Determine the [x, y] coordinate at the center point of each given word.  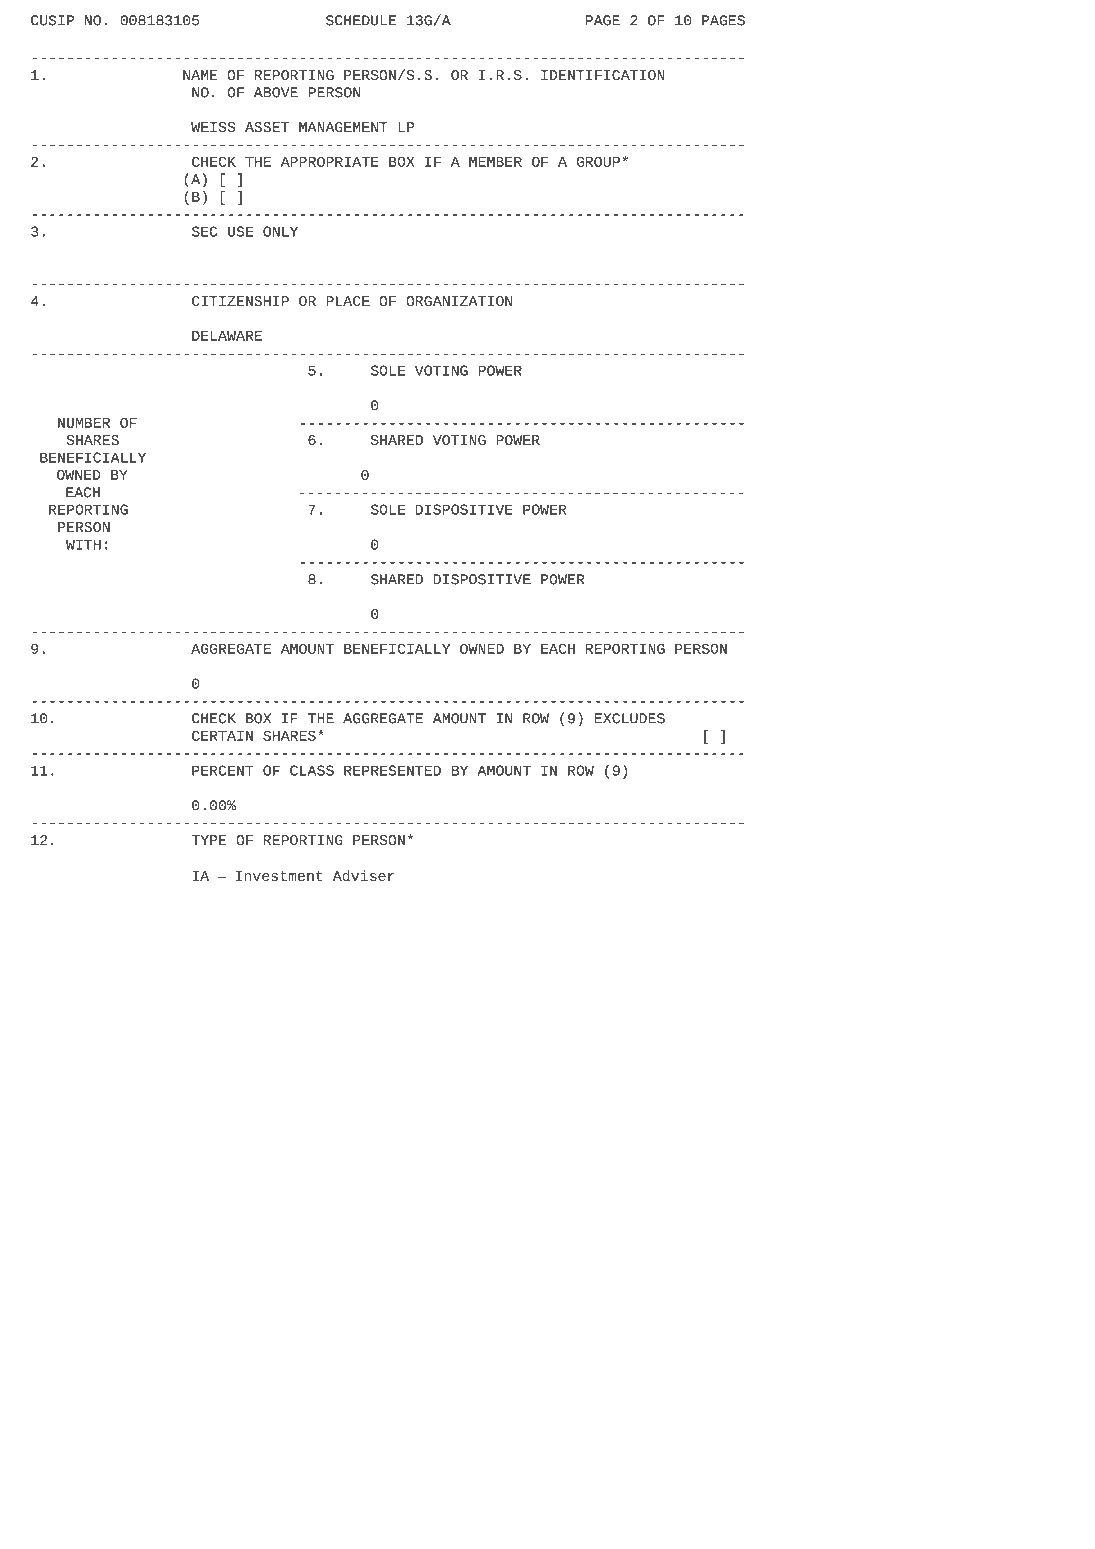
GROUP [598, 162]
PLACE [348, 301]
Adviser [363, 875]
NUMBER [84, 423]
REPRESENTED [392, 770]
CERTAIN [222, 736]
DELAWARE [227, 336]
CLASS [312, 770]
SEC [204, 231]
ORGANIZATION [459, 301]
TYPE [209, 840]
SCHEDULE [361, 20]
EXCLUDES [630, 718]
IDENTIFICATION [603, 75]
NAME [200, 75]
